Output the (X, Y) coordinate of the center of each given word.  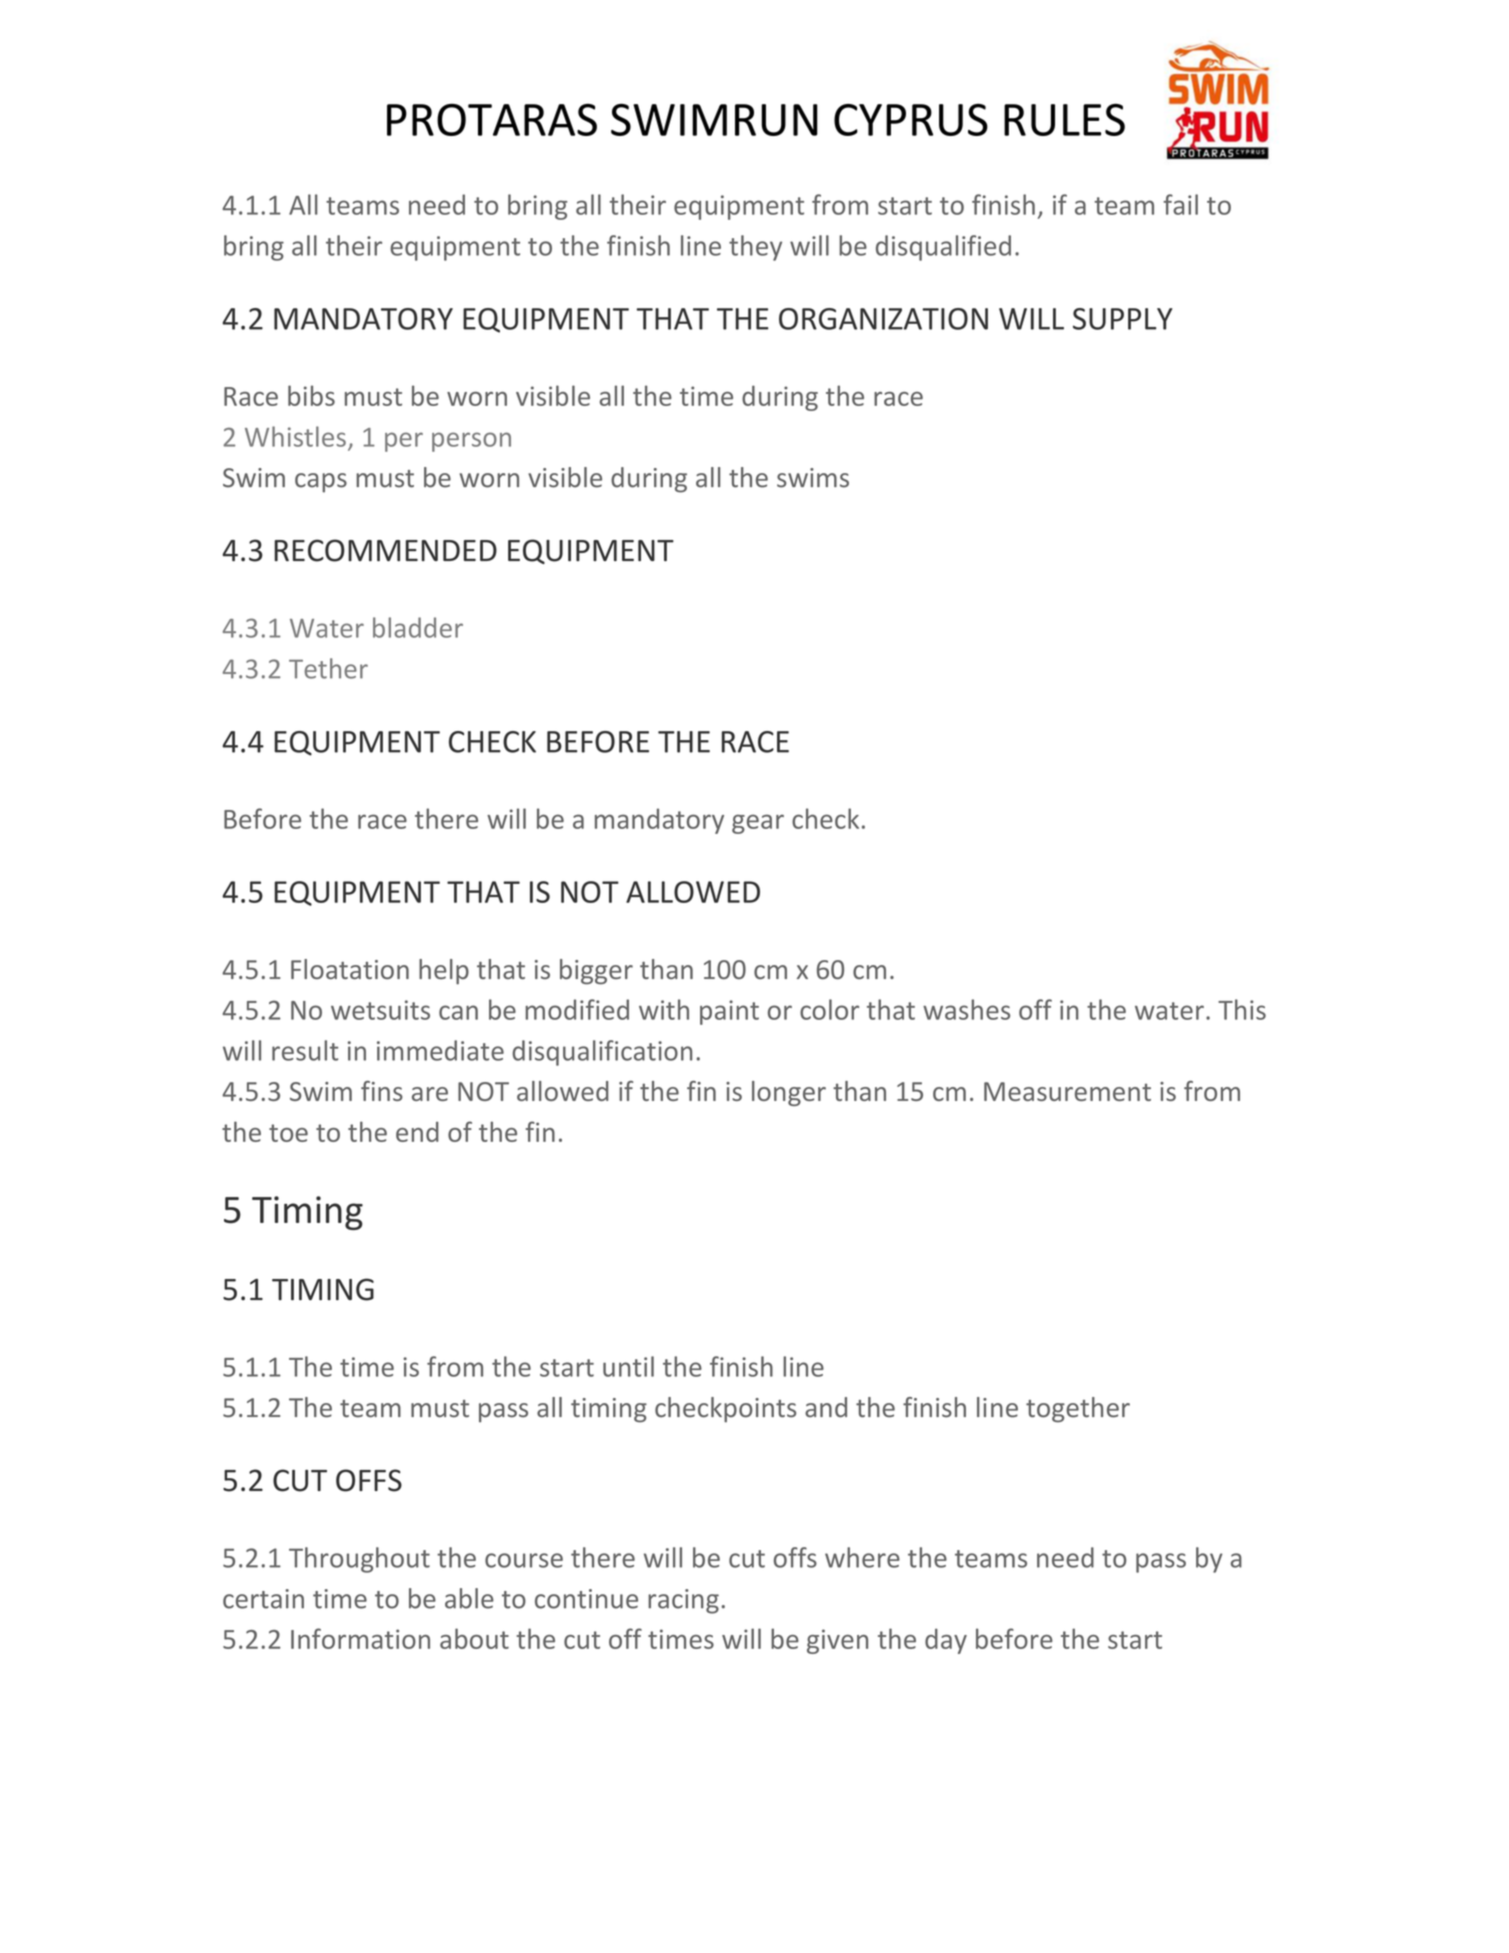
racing (683, 1601)
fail (1180, 204)
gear (758, 824)
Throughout (359, 1560)
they (755, 248)
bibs (311, 395)
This (1242, 1009)
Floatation (350, 969)
